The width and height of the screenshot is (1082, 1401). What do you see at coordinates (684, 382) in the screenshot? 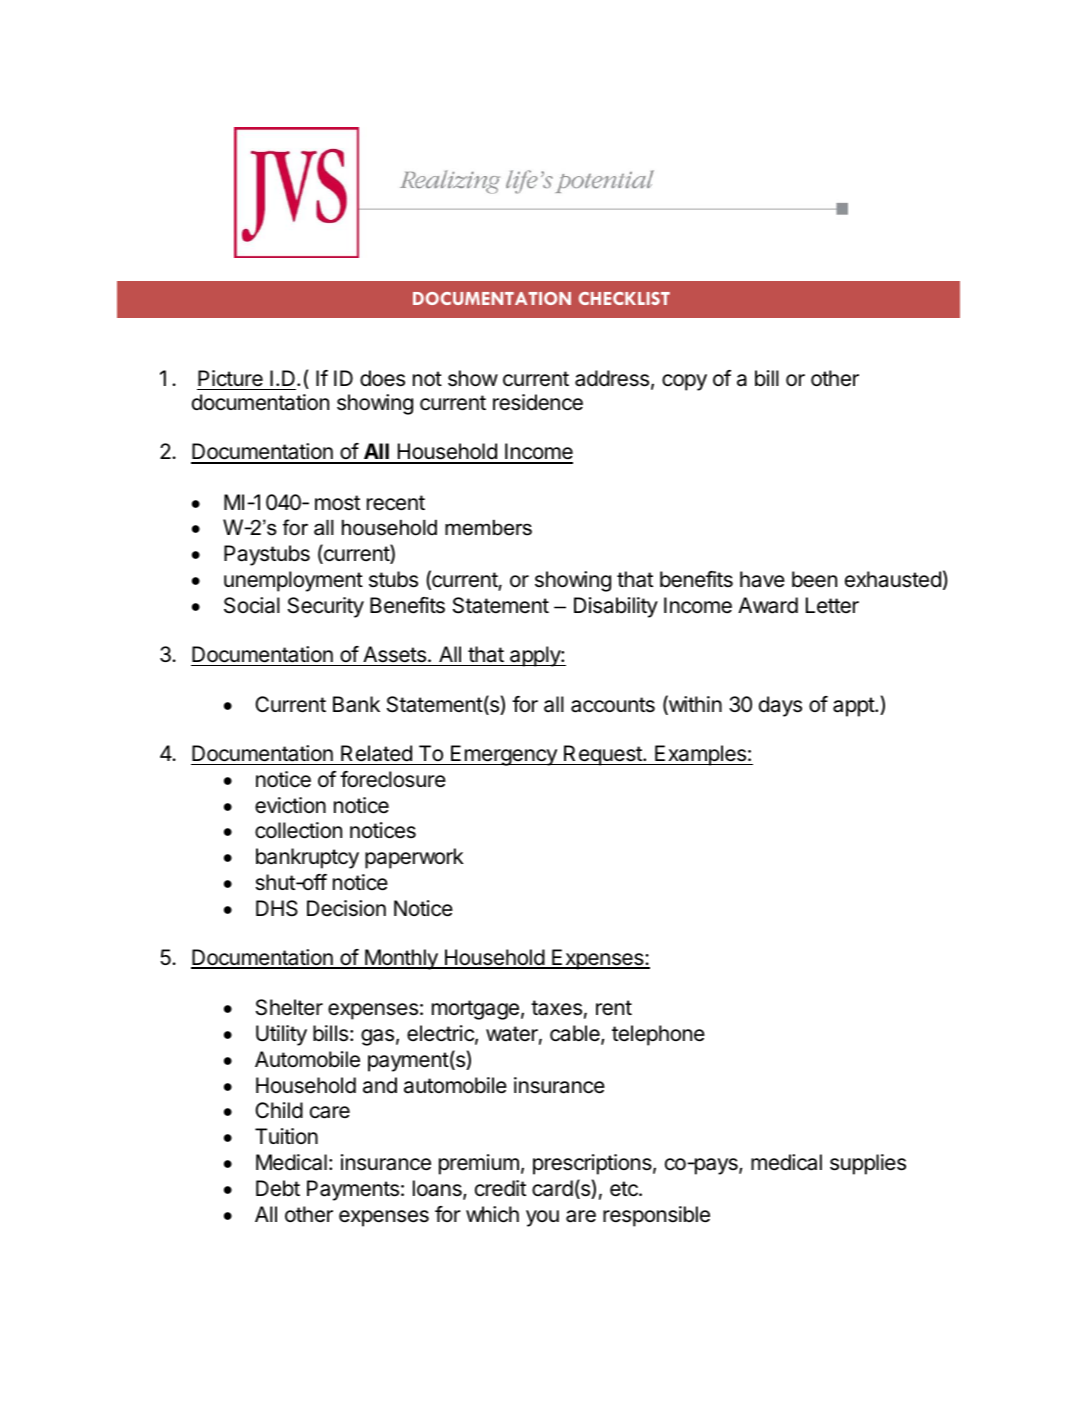
I see `copy` at bounding box center [684, 382].
